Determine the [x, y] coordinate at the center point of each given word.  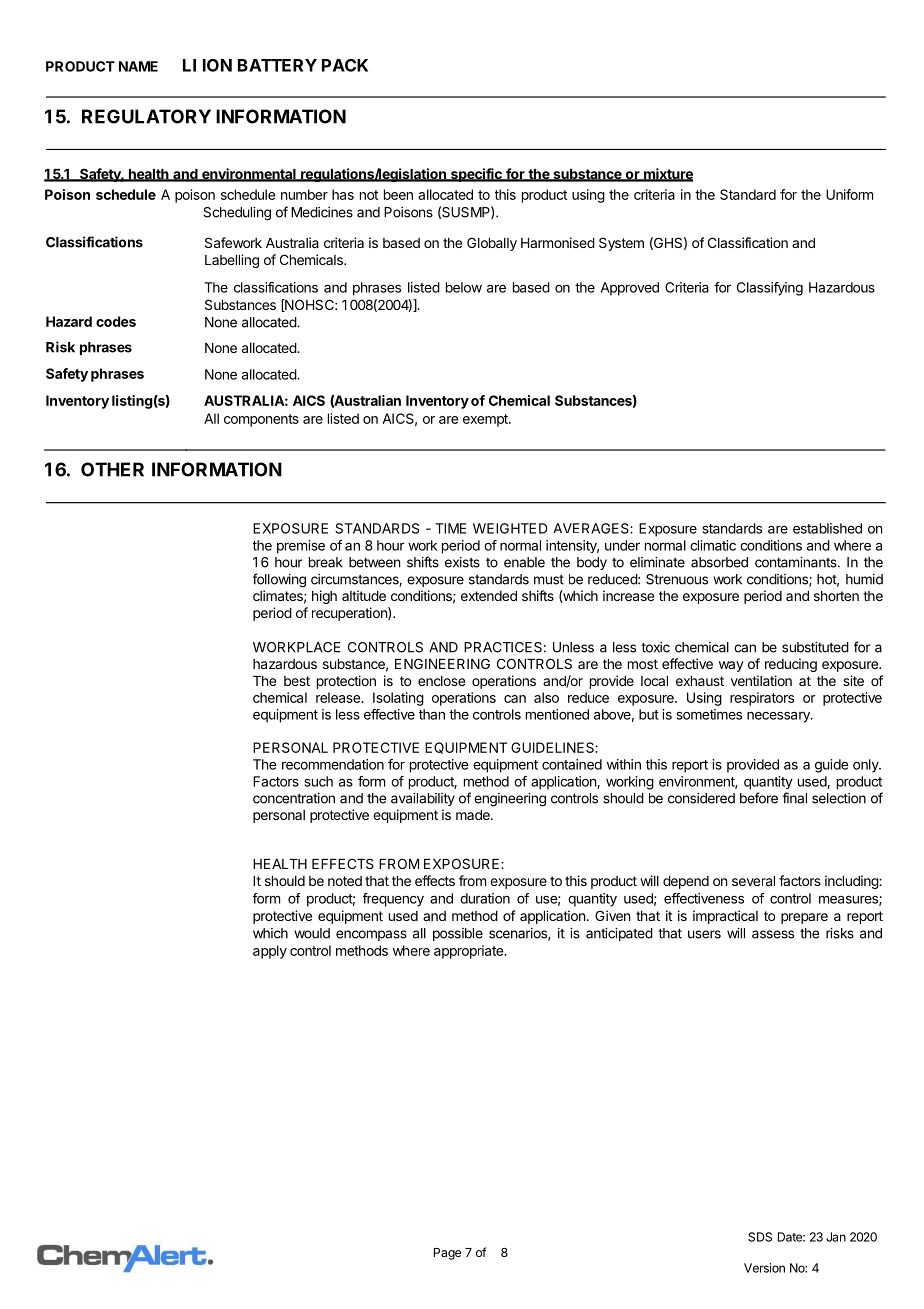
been [398, 194]
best [297, 681]
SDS [760, 1237]
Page [447, 1254]
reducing [791, 665]
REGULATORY [146, 116]
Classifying [770, 289]
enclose [441, 681]
